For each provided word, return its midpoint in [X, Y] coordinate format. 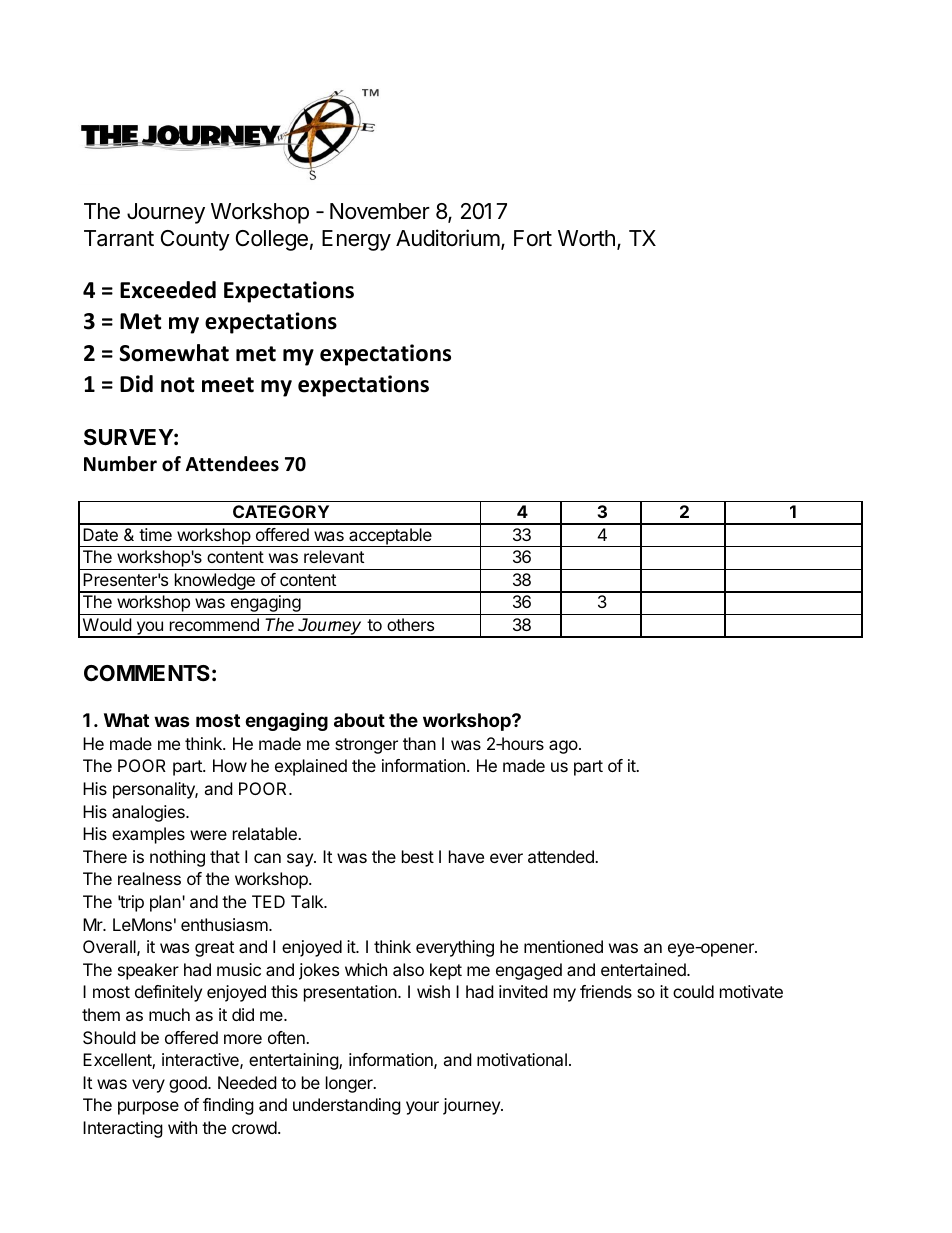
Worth [586, 238]
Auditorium [448, 238]
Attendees [232, 464]
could [693, 991]
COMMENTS [147, 673]
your [422, 1108]
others [410, 624]
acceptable [390, 537]
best [418, 856]
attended [562, 856]
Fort [533, 238]
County [195, 240]
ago [563, 747]
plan [166, 903]
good [189, 1084]
